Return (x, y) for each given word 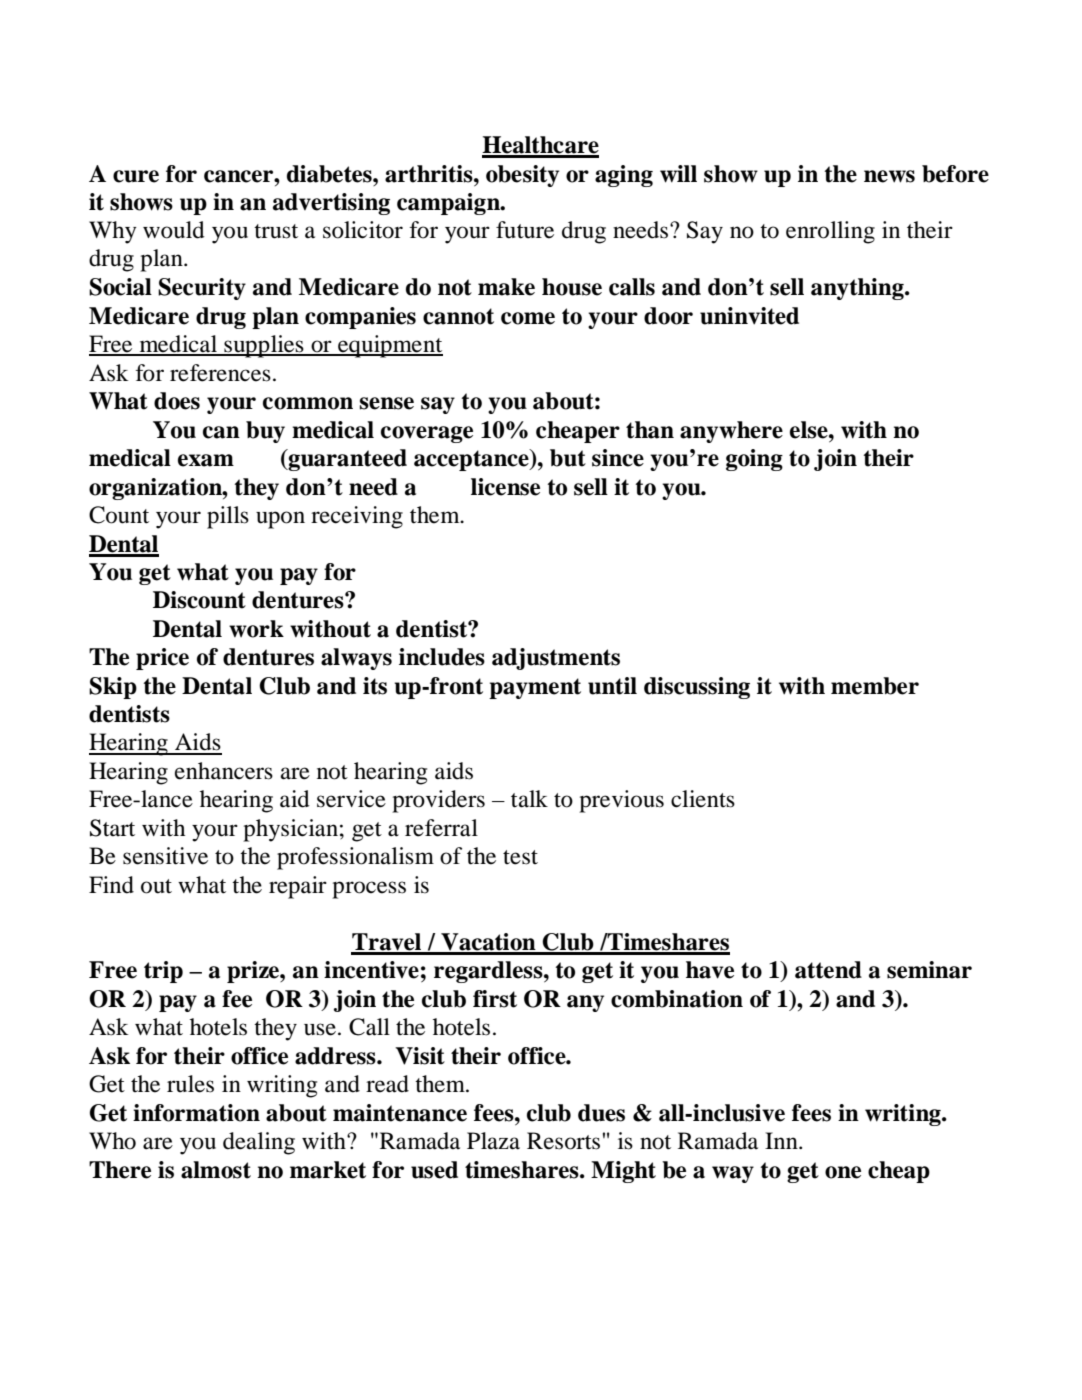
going (754, 460)
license (505, 487)
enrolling (830, 232)
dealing (259, 1143)
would (174, 230)
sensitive (165, 856)
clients (703, 799)
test (520, 857)
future (525, 230)
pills (228, 517)
